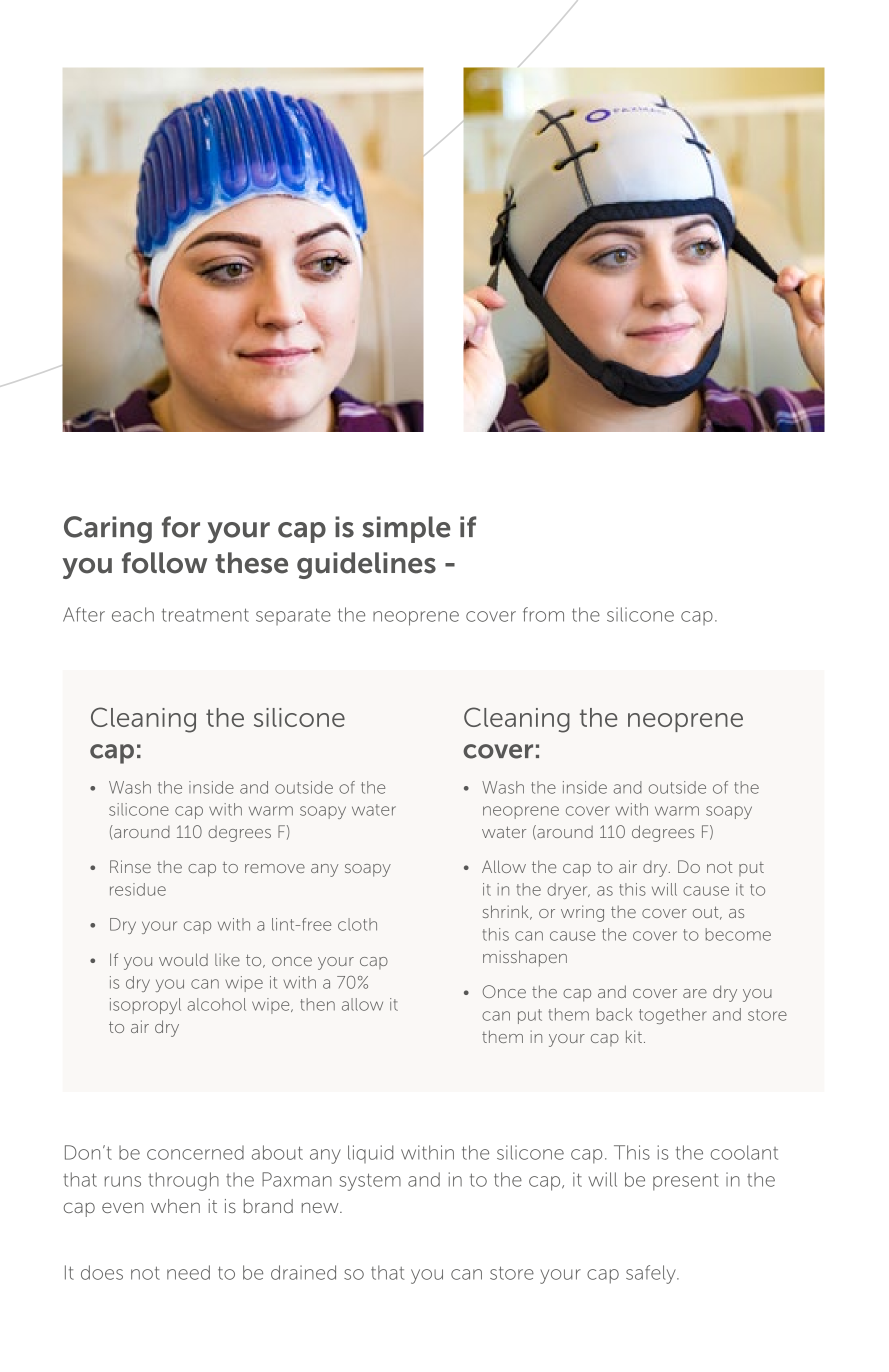  I want to click on each, so click(133, 614).
